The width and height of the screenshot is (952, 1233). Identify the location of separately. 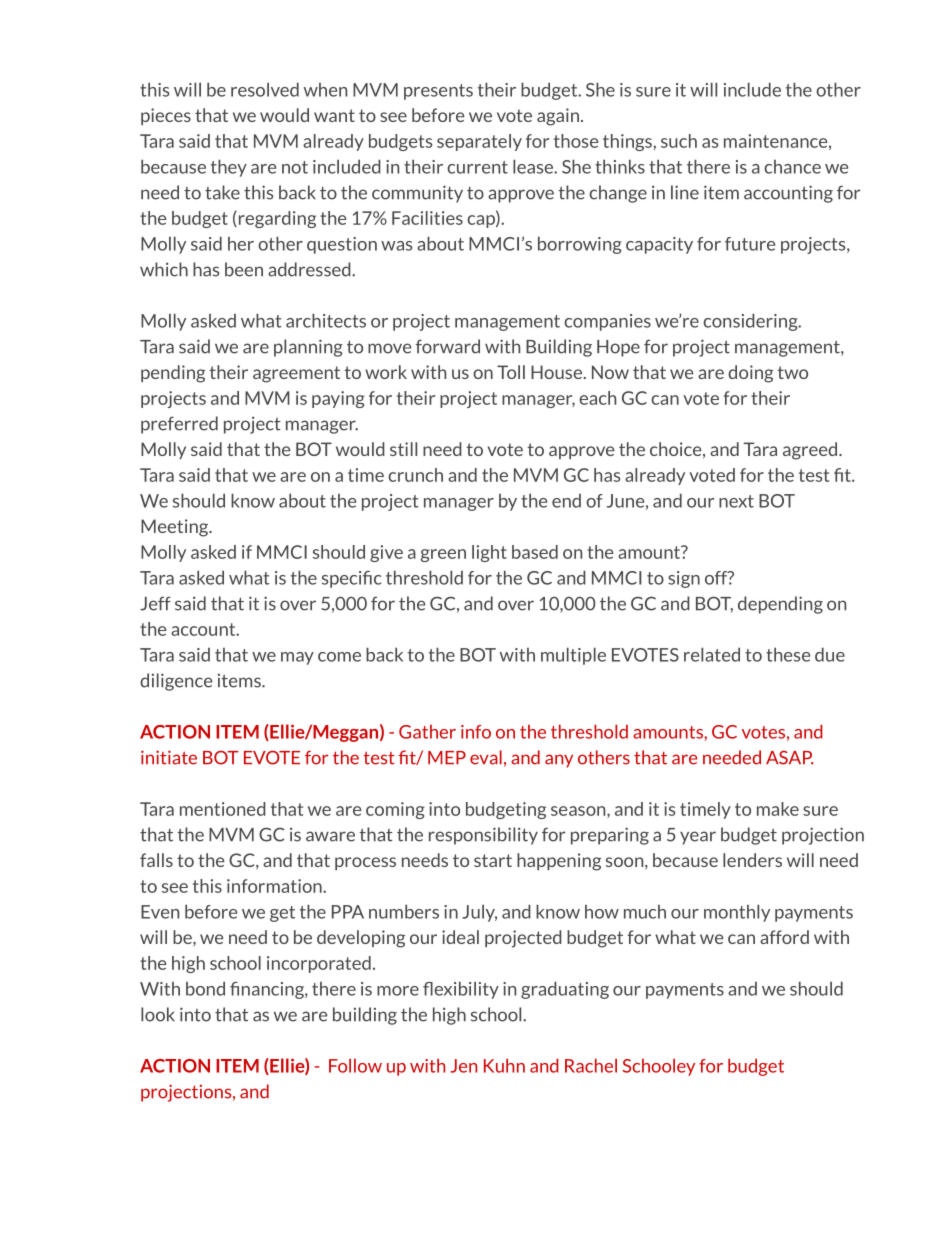
(479, 142).
